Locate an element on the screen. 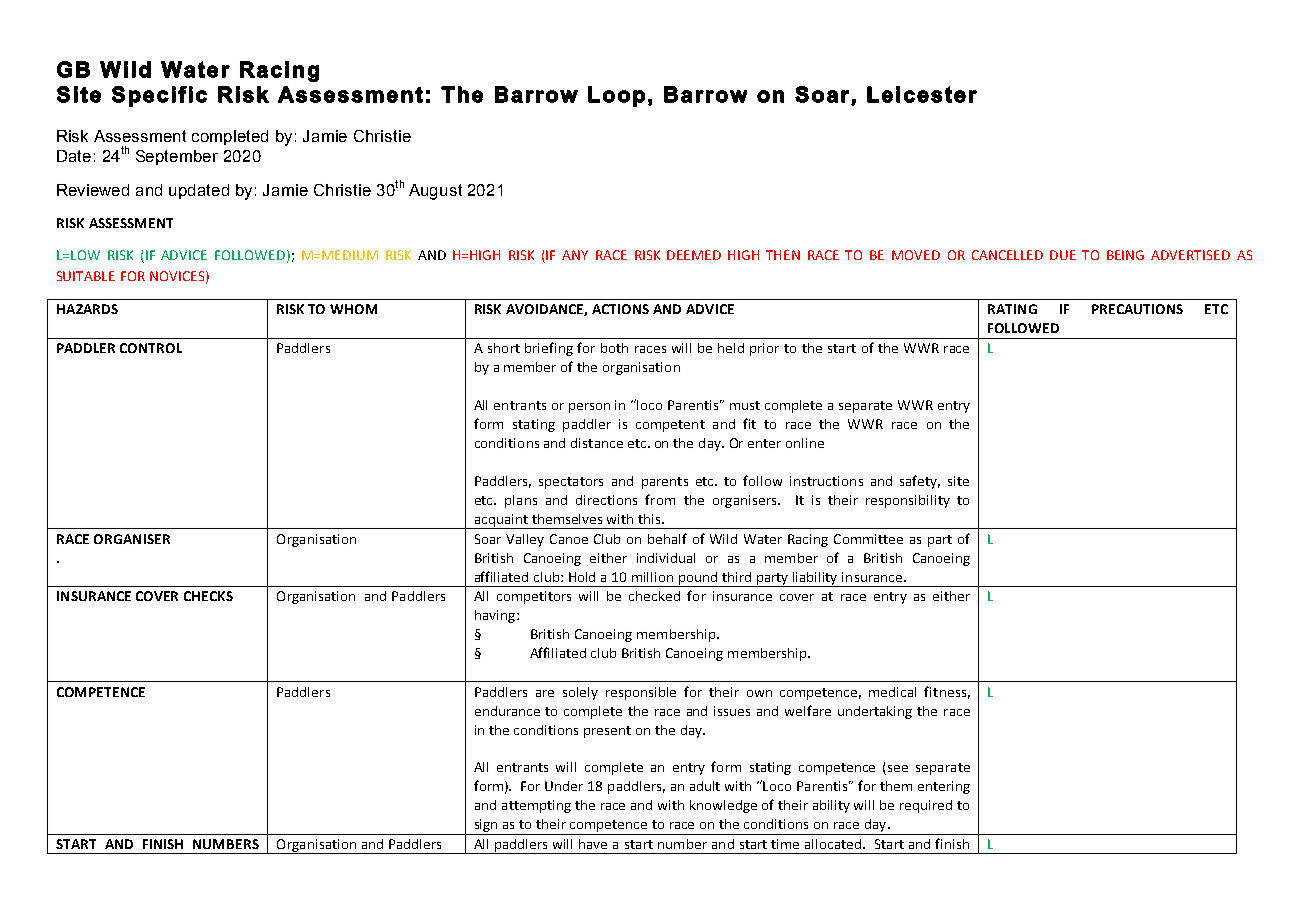  responsible is located at coordinates (641, 693).
